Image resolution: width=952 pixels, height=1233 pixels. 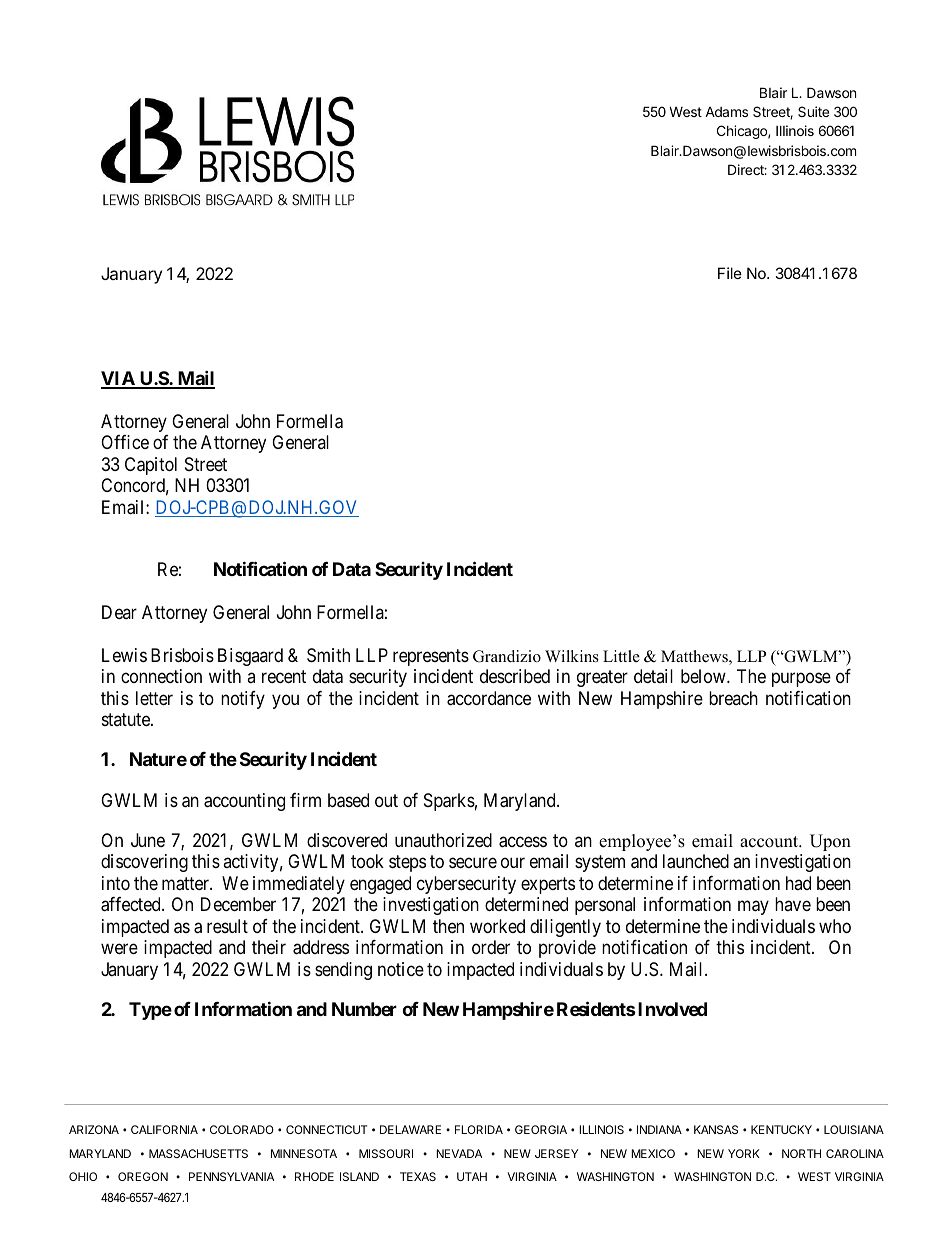 What do you see at coordinates (431, 657) in the image?
I see `represents` at bounding box center [431, 657].
